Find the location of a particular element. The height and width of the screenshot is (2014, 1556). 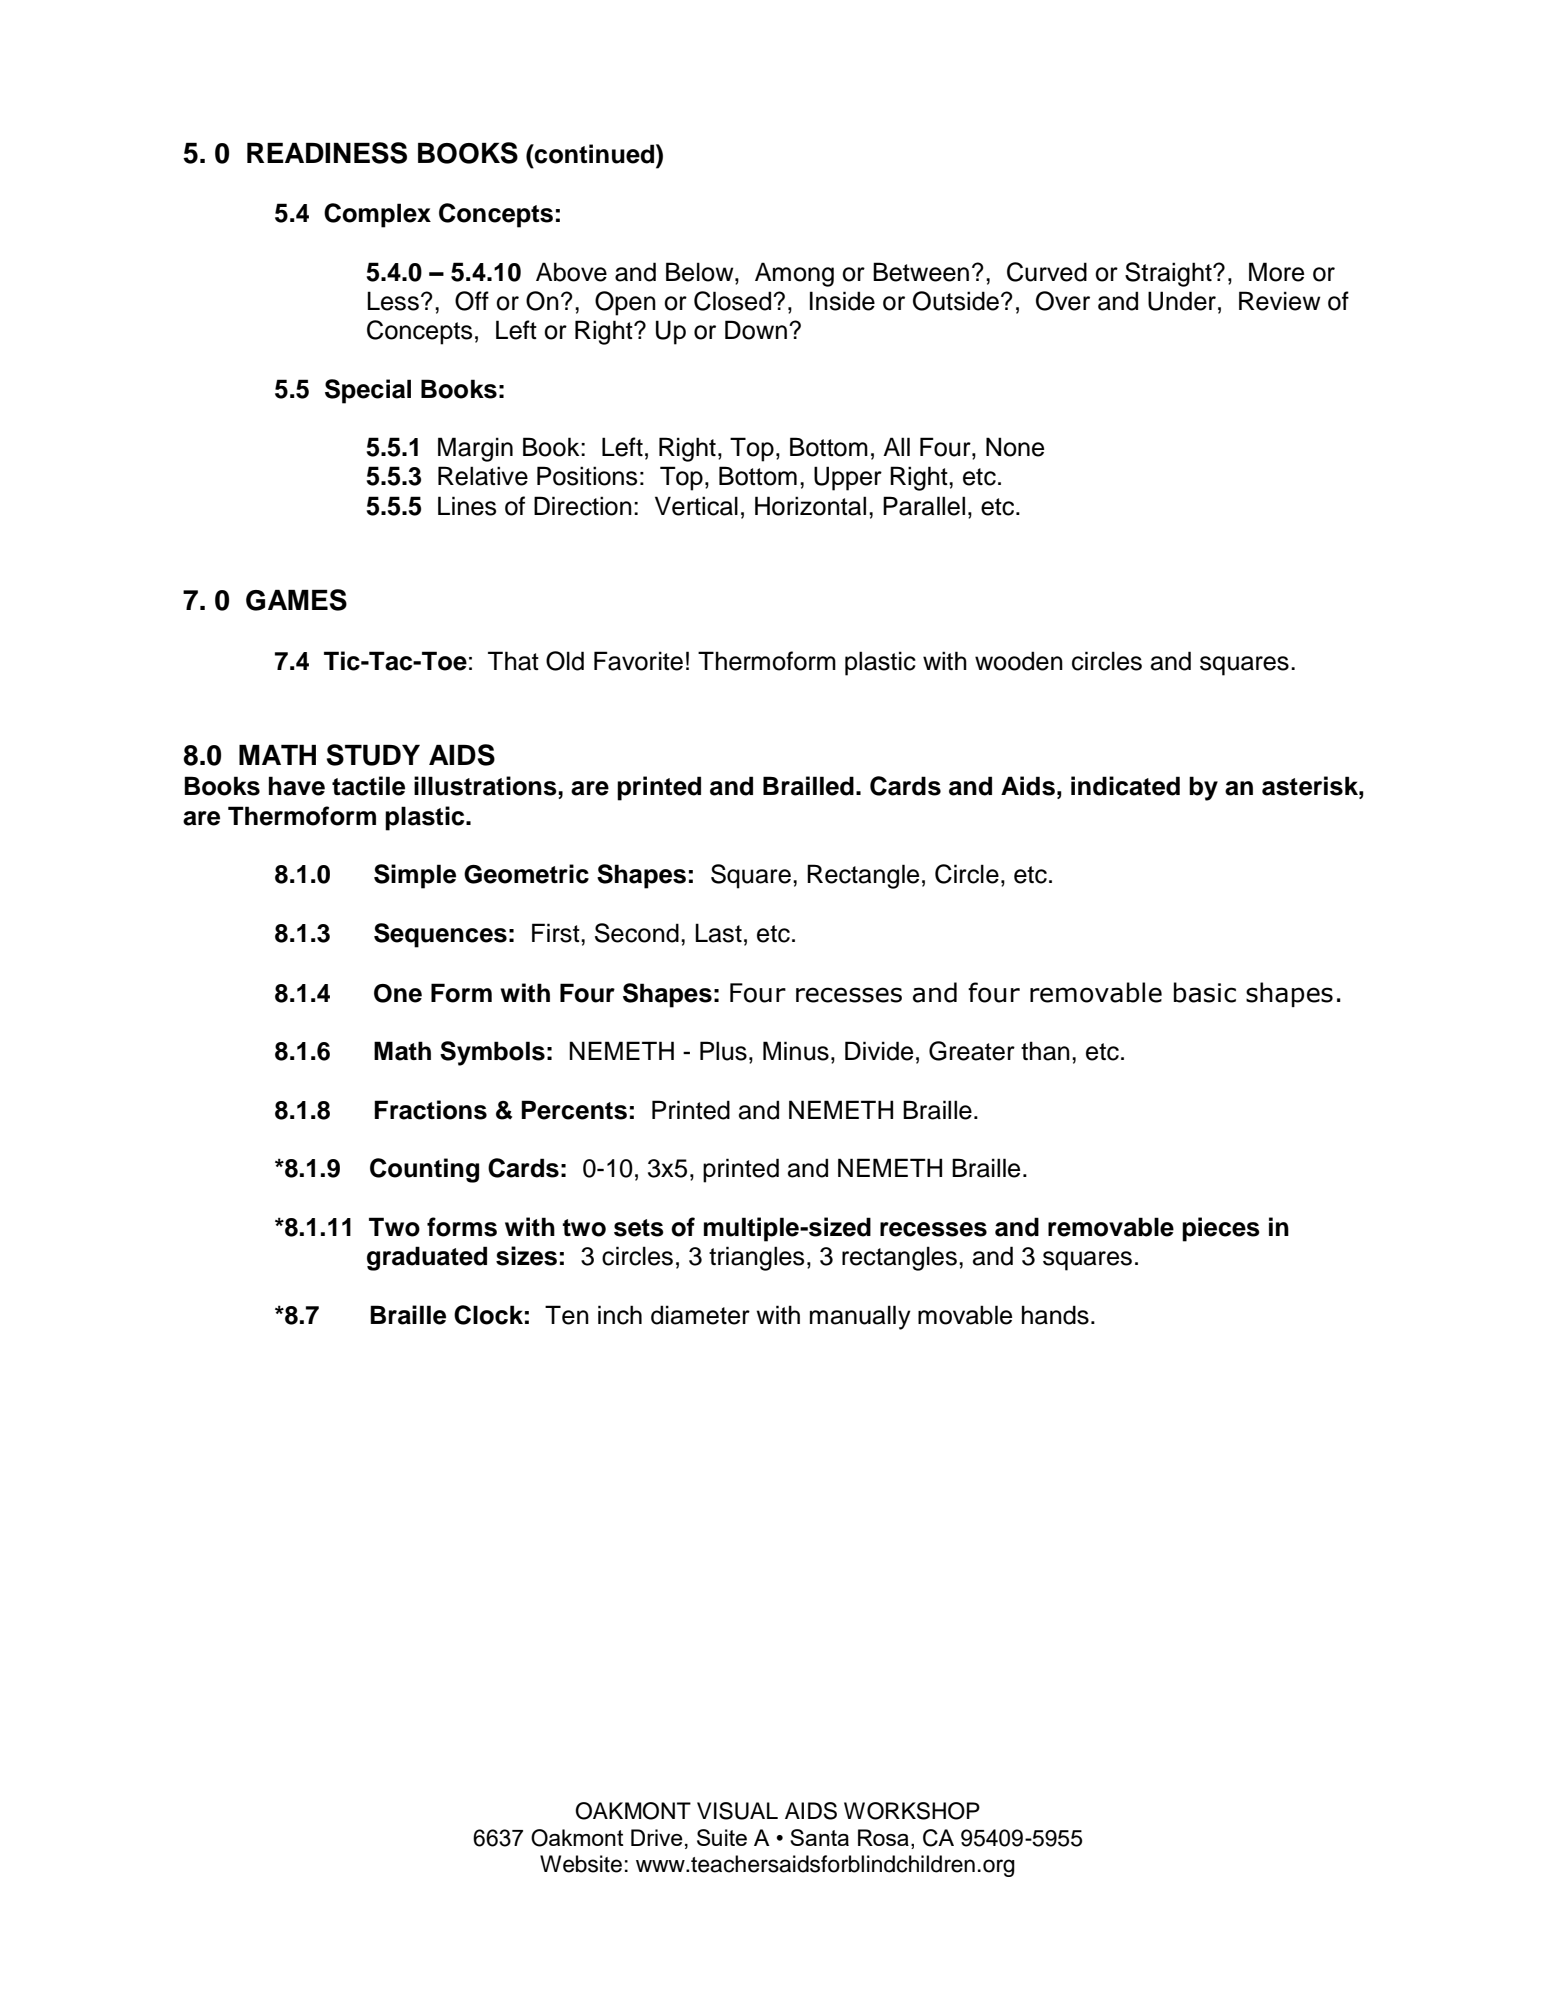

WORKSHOP is located at coordinates (912, 1811).
